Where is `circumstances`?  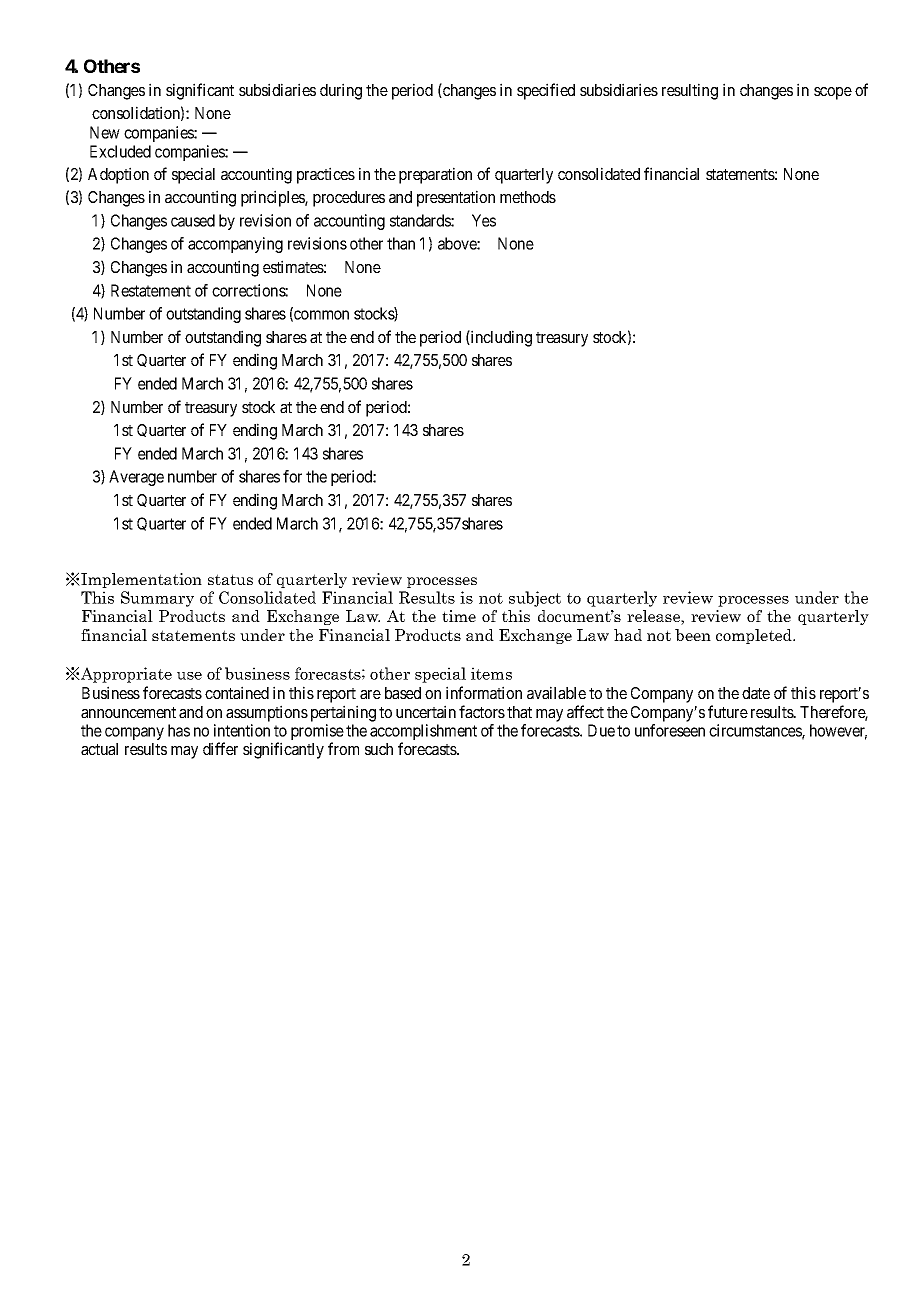 circumstances is located at coordinates (756, 731).
